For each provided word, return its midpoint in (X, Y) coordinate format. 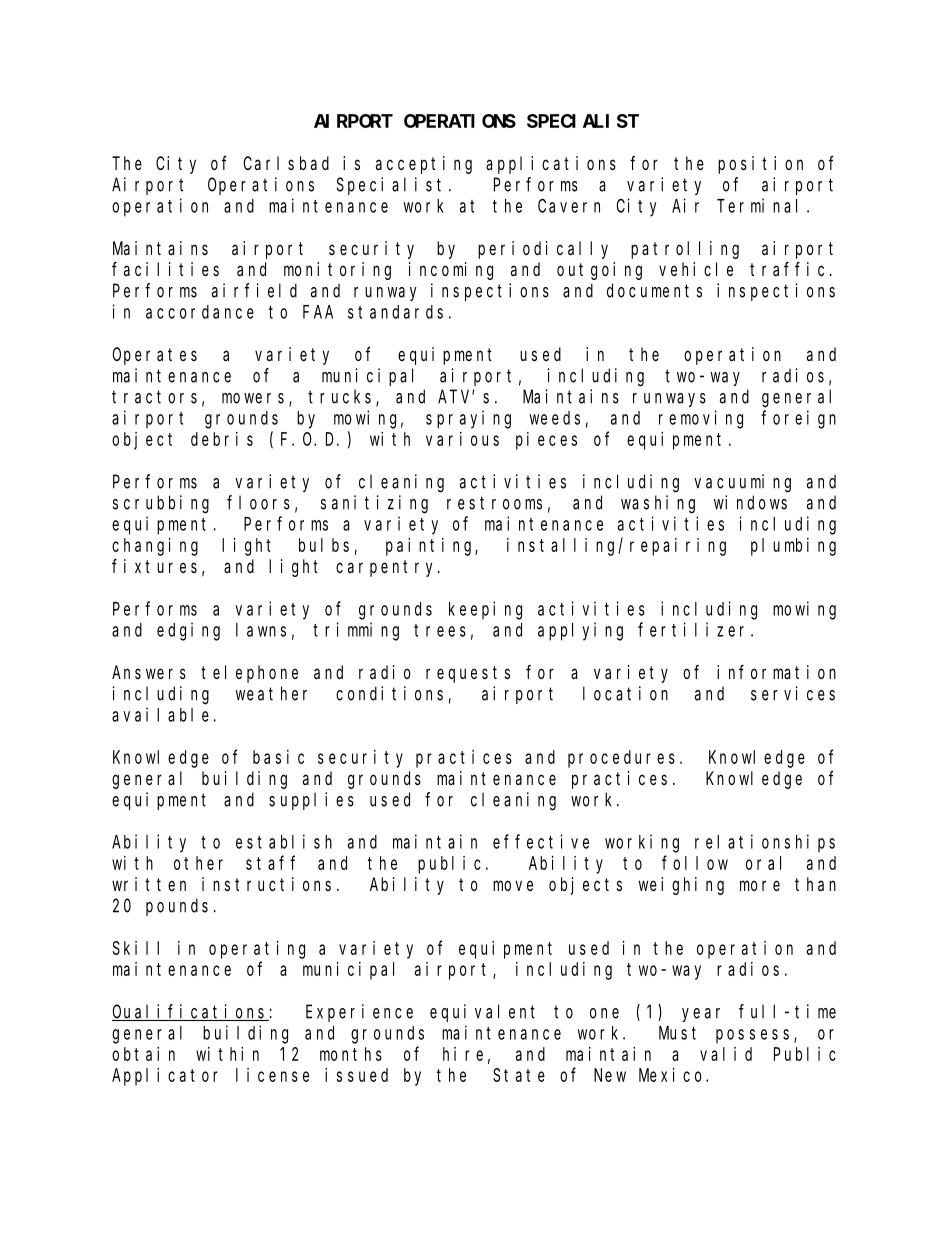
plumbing (793, 547)
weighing (681, 886)
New (610, 1075)
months (351, 1054)
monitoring (337, 271)
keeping (485, 610)
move (513, 885)
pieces (546, 441)
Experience (359, 1013)
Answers (149, 672)
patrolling (685, 250)
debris (222, 439)
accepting (424, 165)
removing (701, 419)
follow (695, 863)
